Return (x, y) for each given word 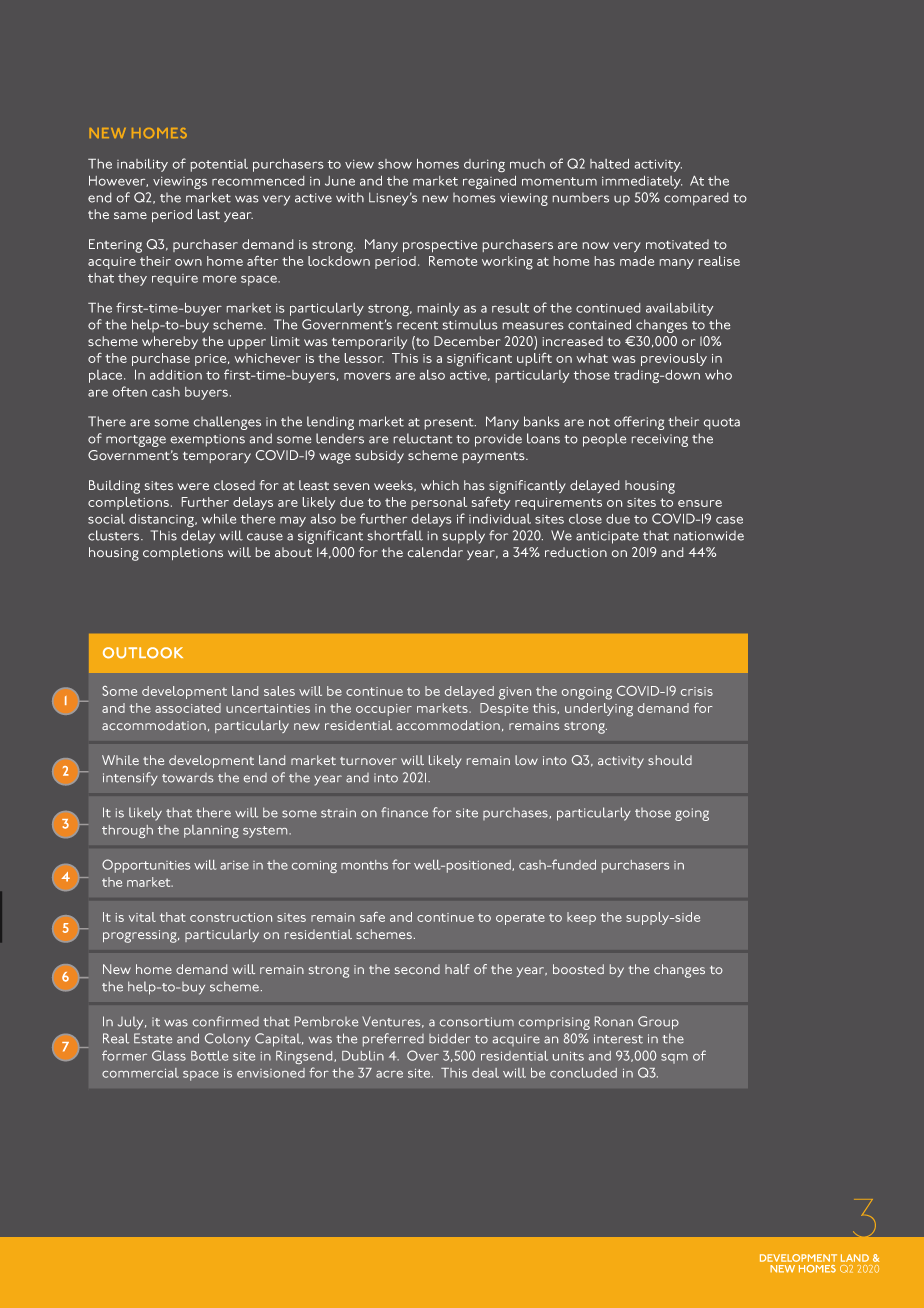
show (395, 164)
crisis (697, 691)
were (193, 486)
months (364, 865)
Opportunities (146, 866)
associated (188, 708)
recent (417, 325)
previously (674, 359)
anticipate (607, 537)
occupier (384, 710)
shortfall (395, 535)
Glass (169, 1055)
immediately (642, 182)
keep (581, 918)
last (209, 214)
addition (176, 375)
